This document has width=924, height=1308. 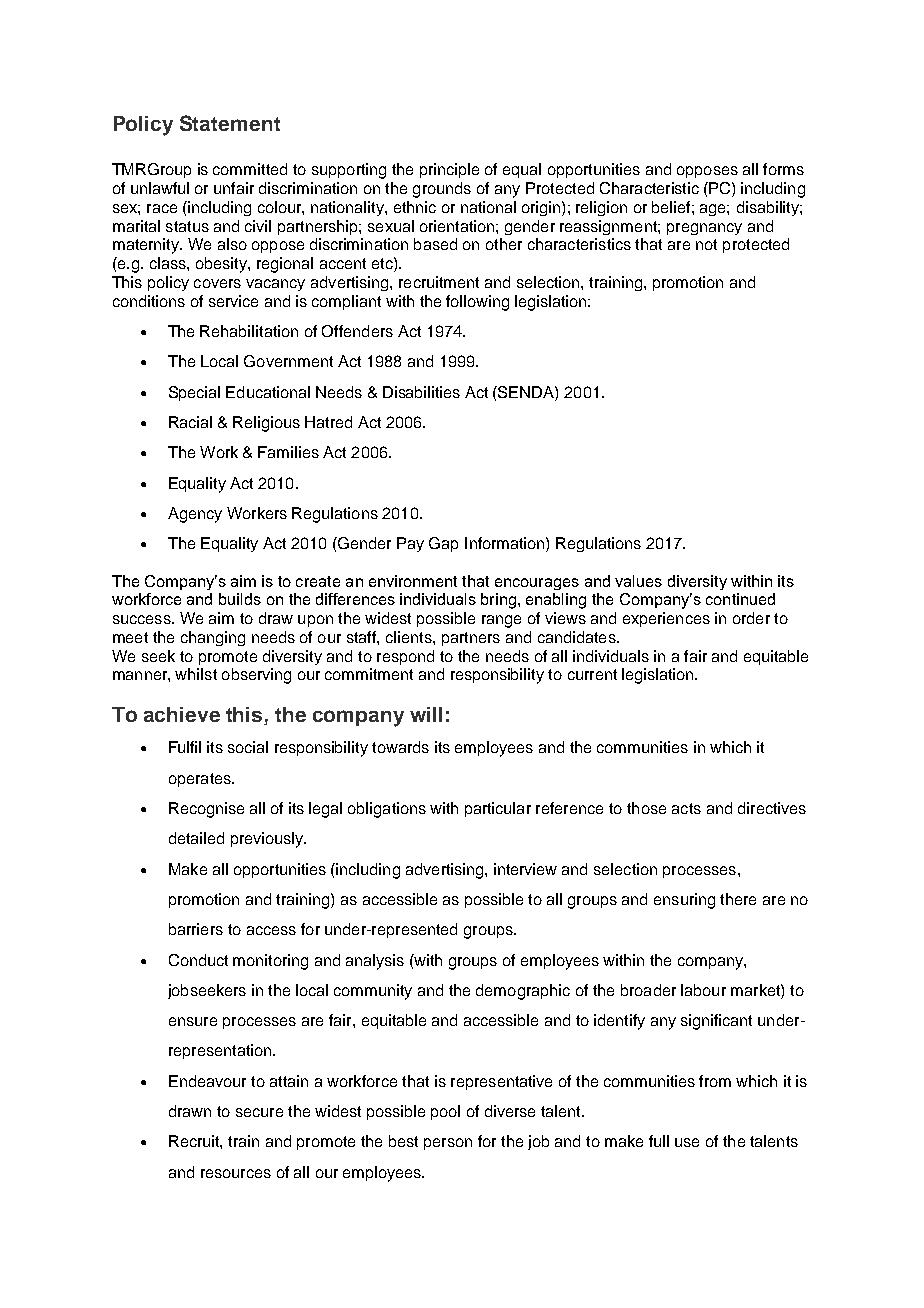 I want to click on forms, so click(x=783, y=169).
